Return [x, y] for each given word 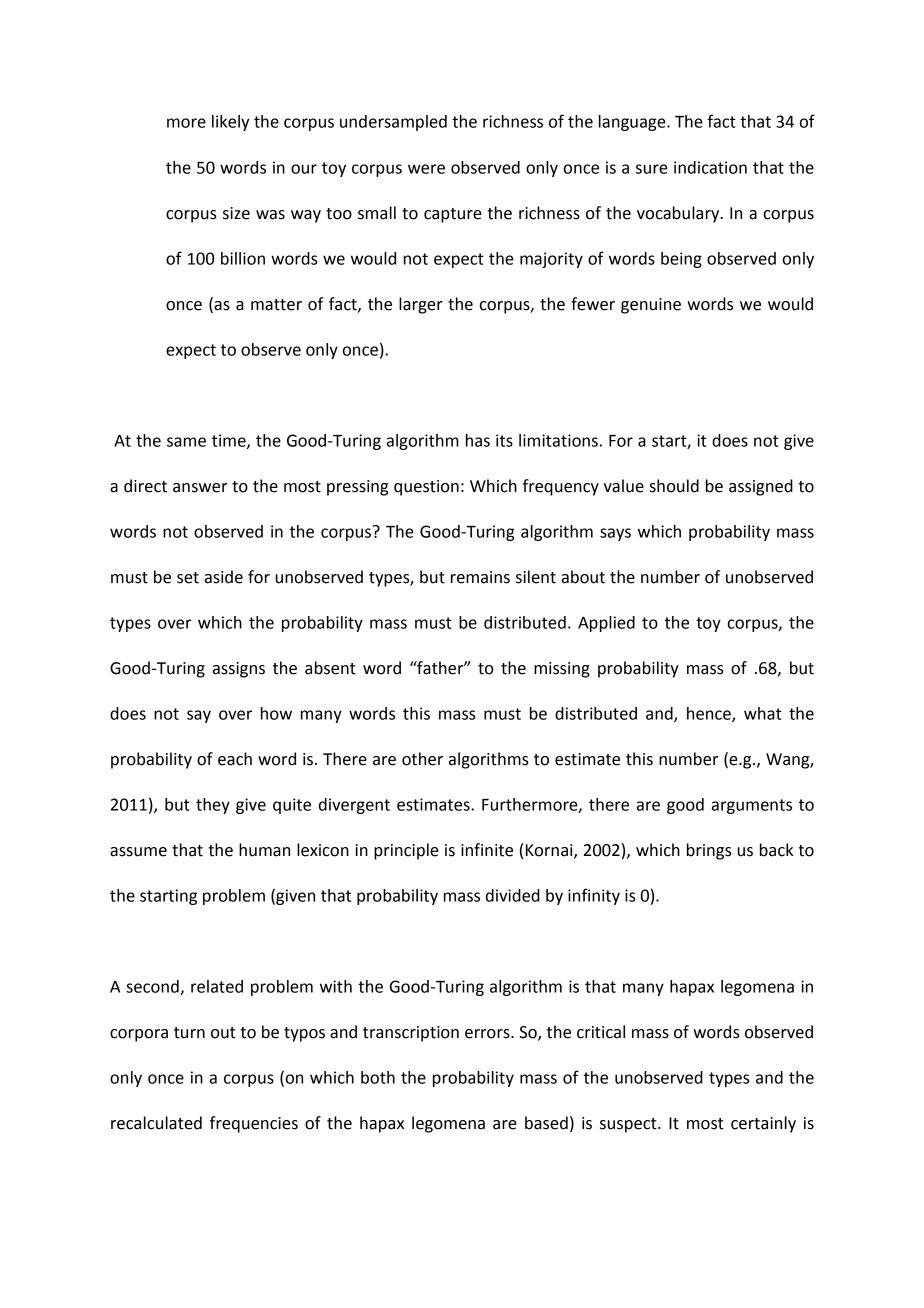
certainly [763, 1124]
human [264, 850]
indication [710, 167]
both [378, 1077]
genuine [651, 306]
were [426, 169]
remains [480, 577]
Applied [606, 624]
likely [230, 123]
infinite [487, 850]
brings [709, 851]
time [230, 441]
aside [224, 577]
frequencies [254, 1124]
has [478, 440]
